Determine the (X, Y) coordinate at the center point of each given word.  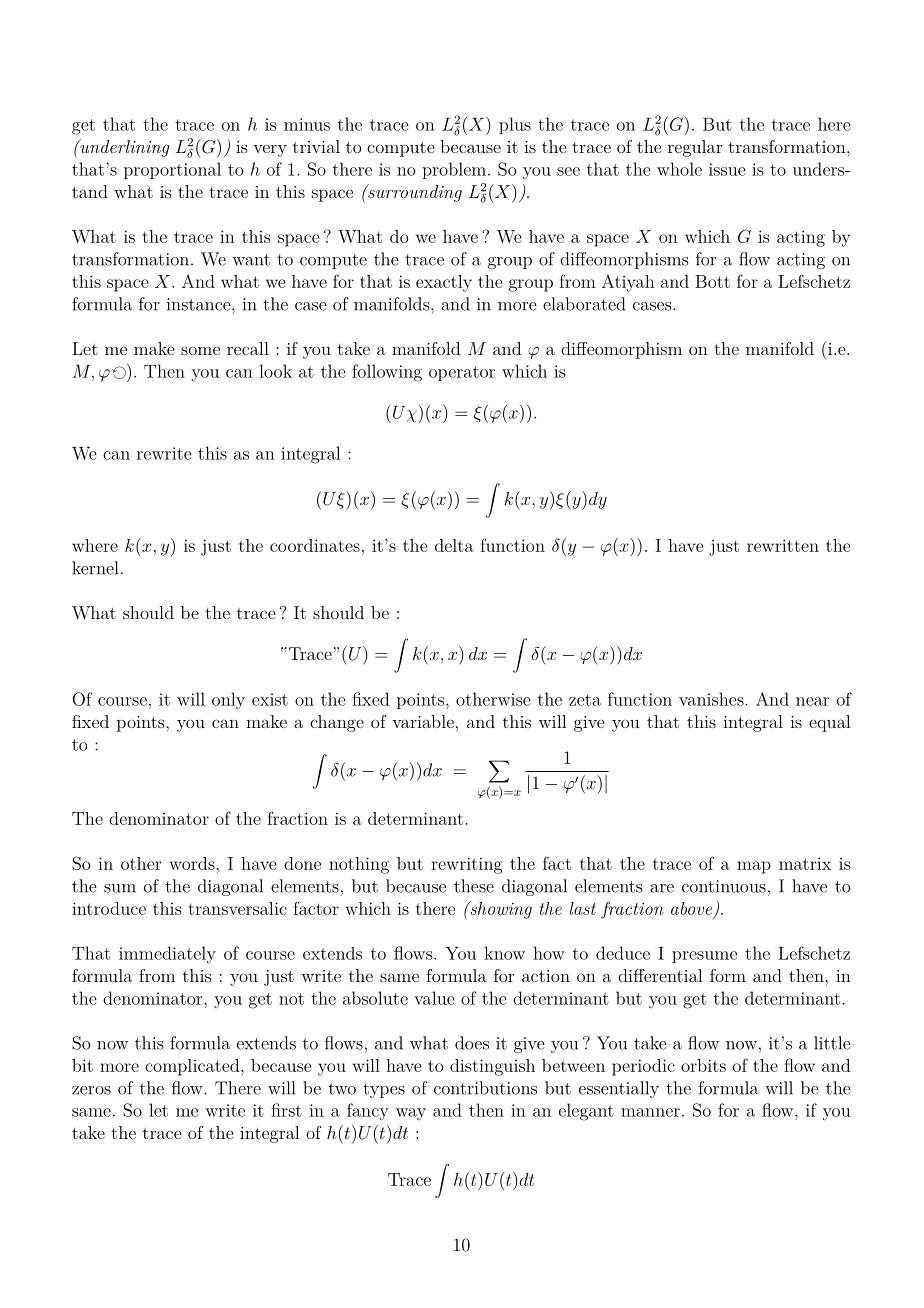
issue (727, 169)
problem (454, 170)
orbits (703, 1065)
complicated (193, 1067)
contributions (485, 1088)
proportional (172, 170)
